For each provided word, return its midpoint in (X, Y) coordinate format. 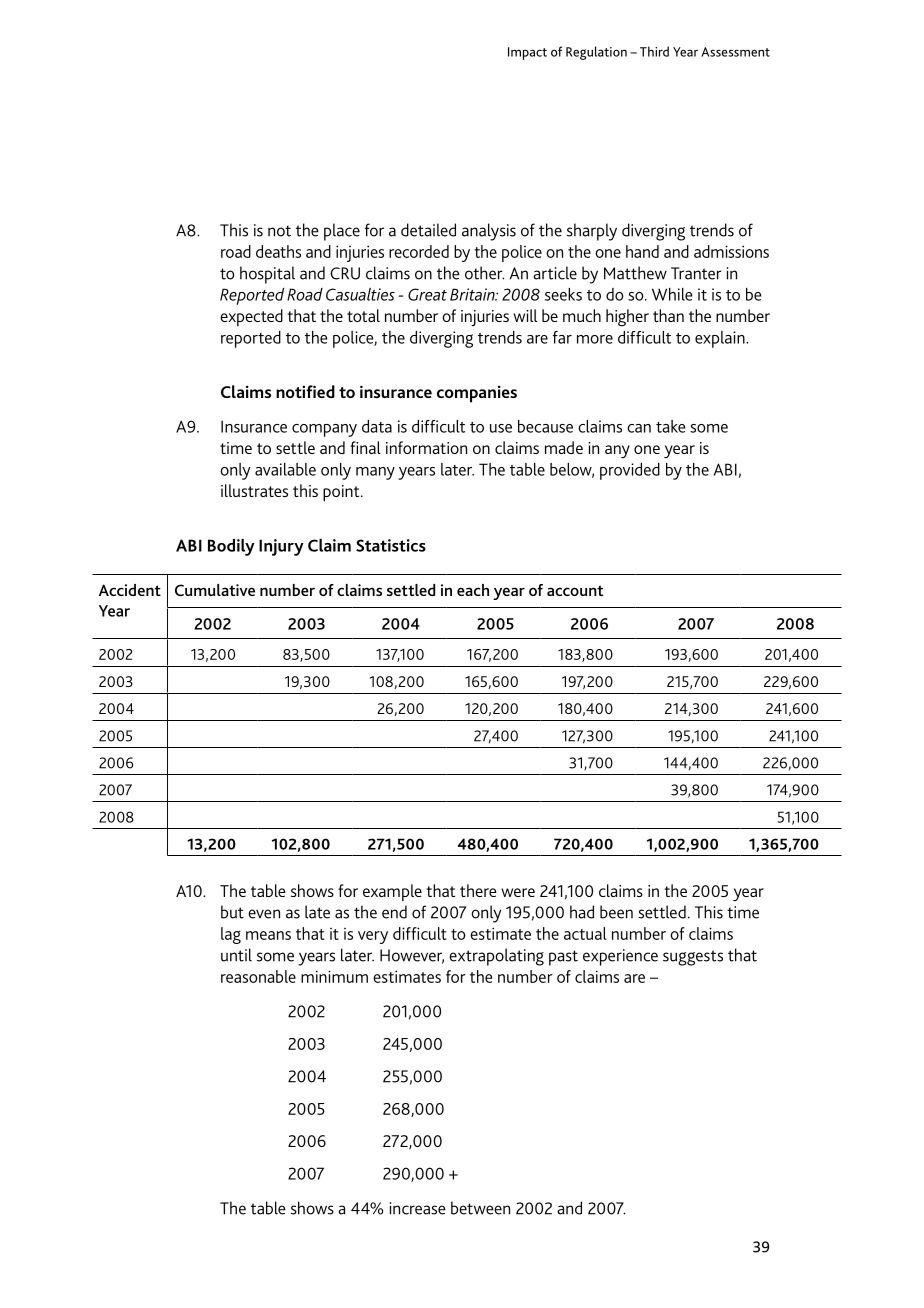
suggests (693, 958)
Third (654, 51)
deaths (278, 251)
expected (251, 318)
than (668, 315)
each (473, 590)
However (412, 956)
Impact (527, 53)
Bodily (231, 547)
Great (427, 294)
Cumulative (215, 590)
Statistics (391, 545)
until (236, 955)
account (575, 590)
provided (630, 471)
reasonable (258, 976)
